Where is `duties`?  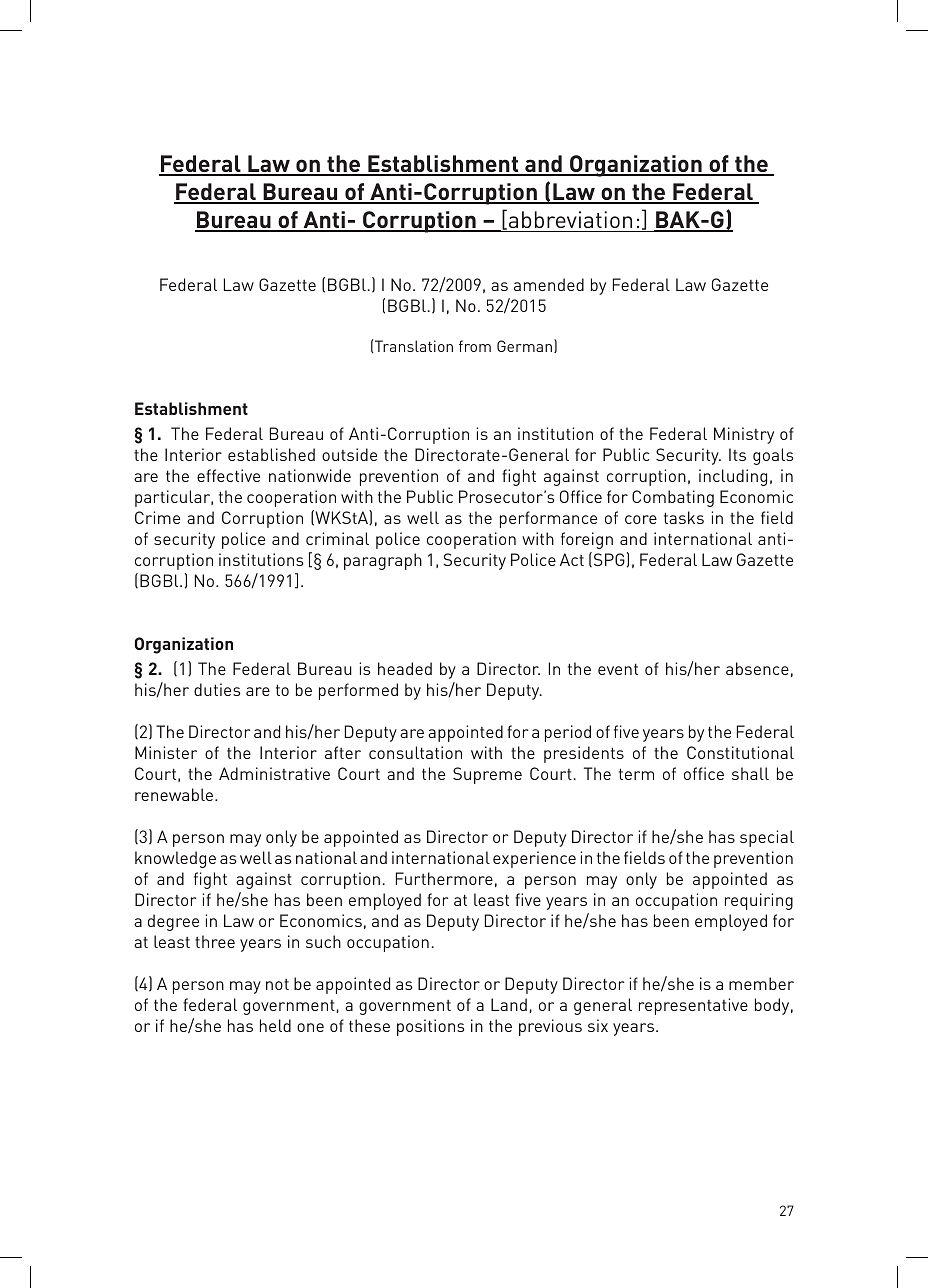 duties is located at coordinates (217, 689).
